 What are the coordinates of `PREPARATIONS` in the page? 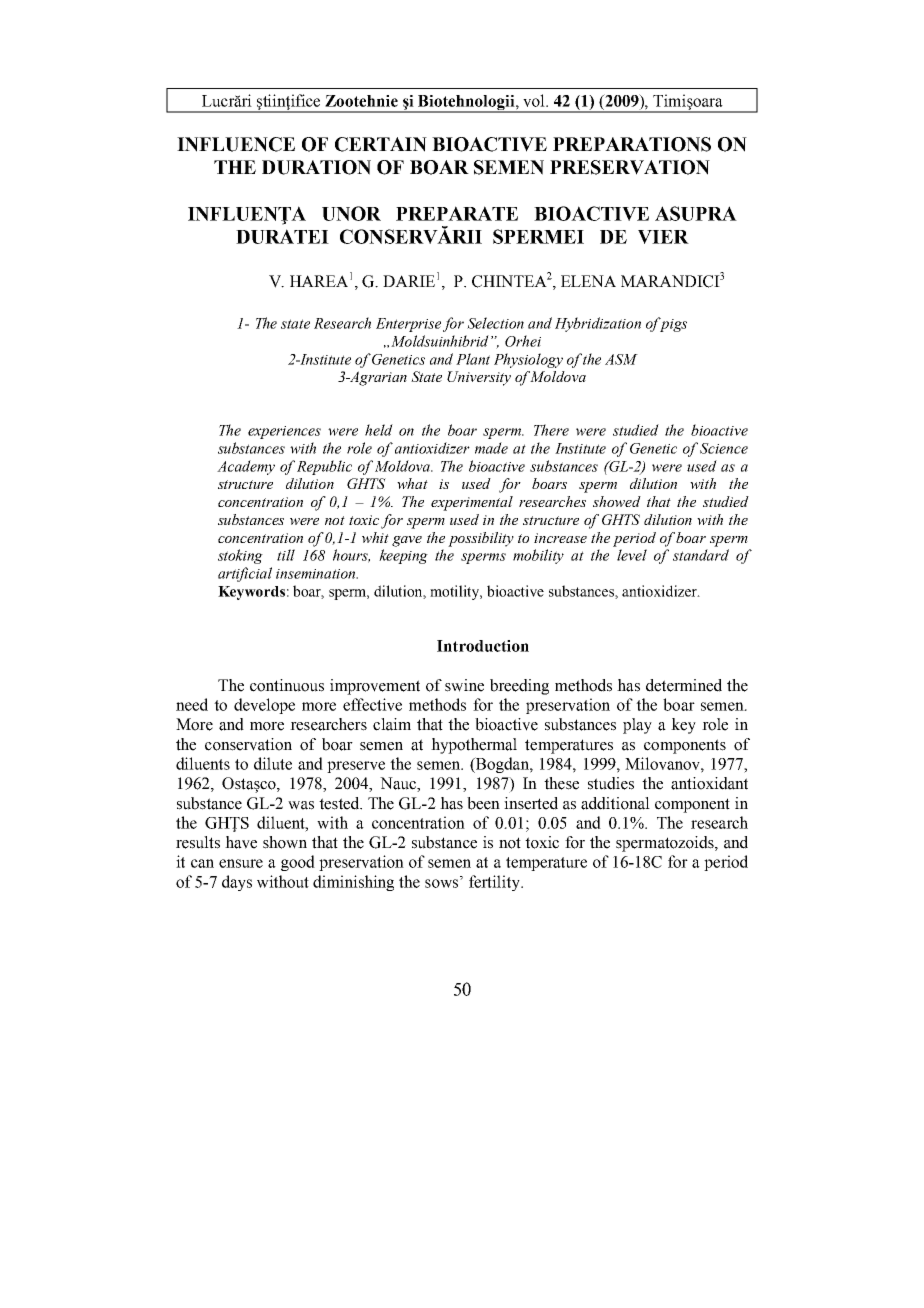 It's located at (632, 144).
